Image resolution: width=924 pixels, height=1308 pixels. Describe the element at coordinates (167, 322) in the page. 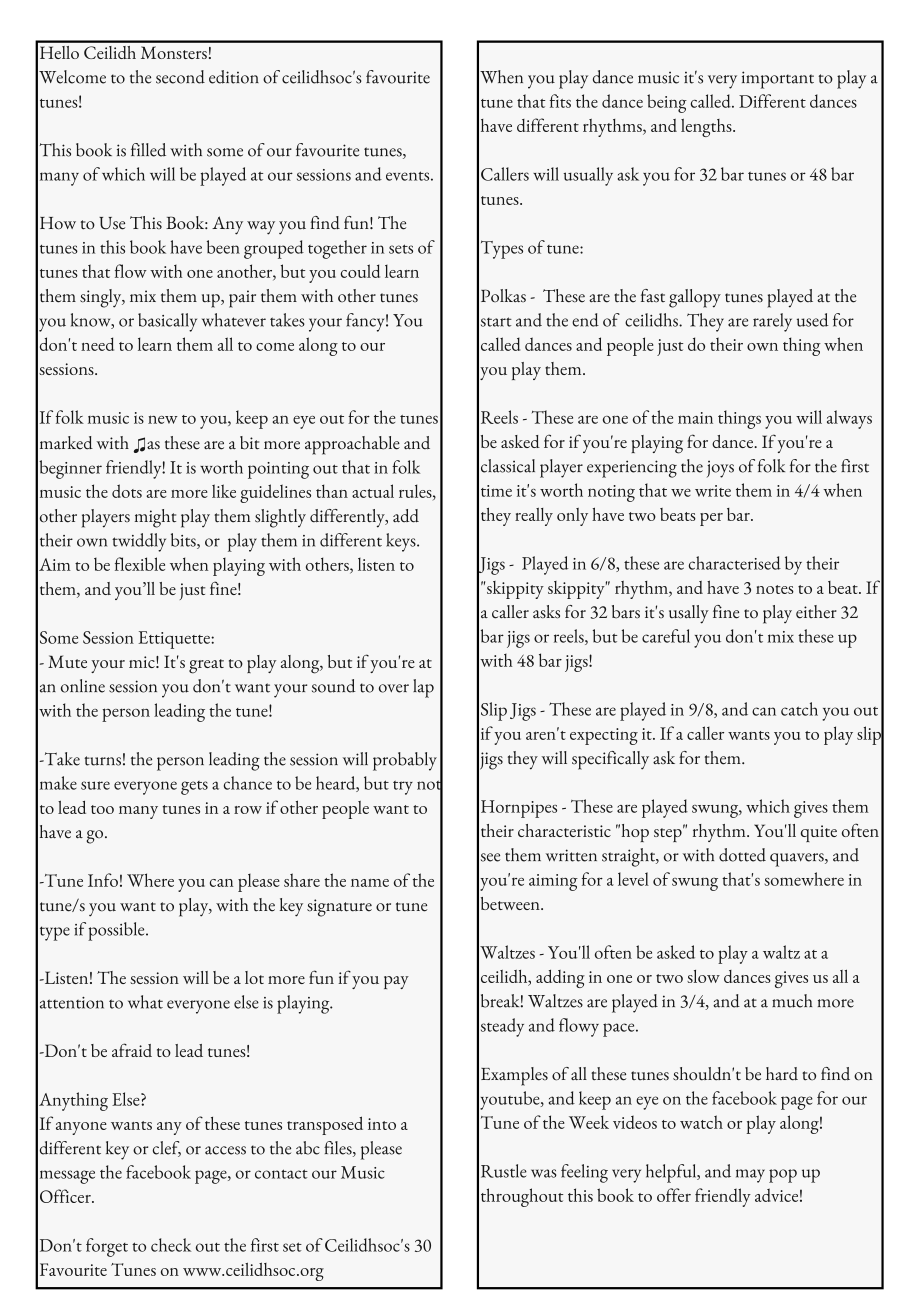

I see `basically` at that location.
